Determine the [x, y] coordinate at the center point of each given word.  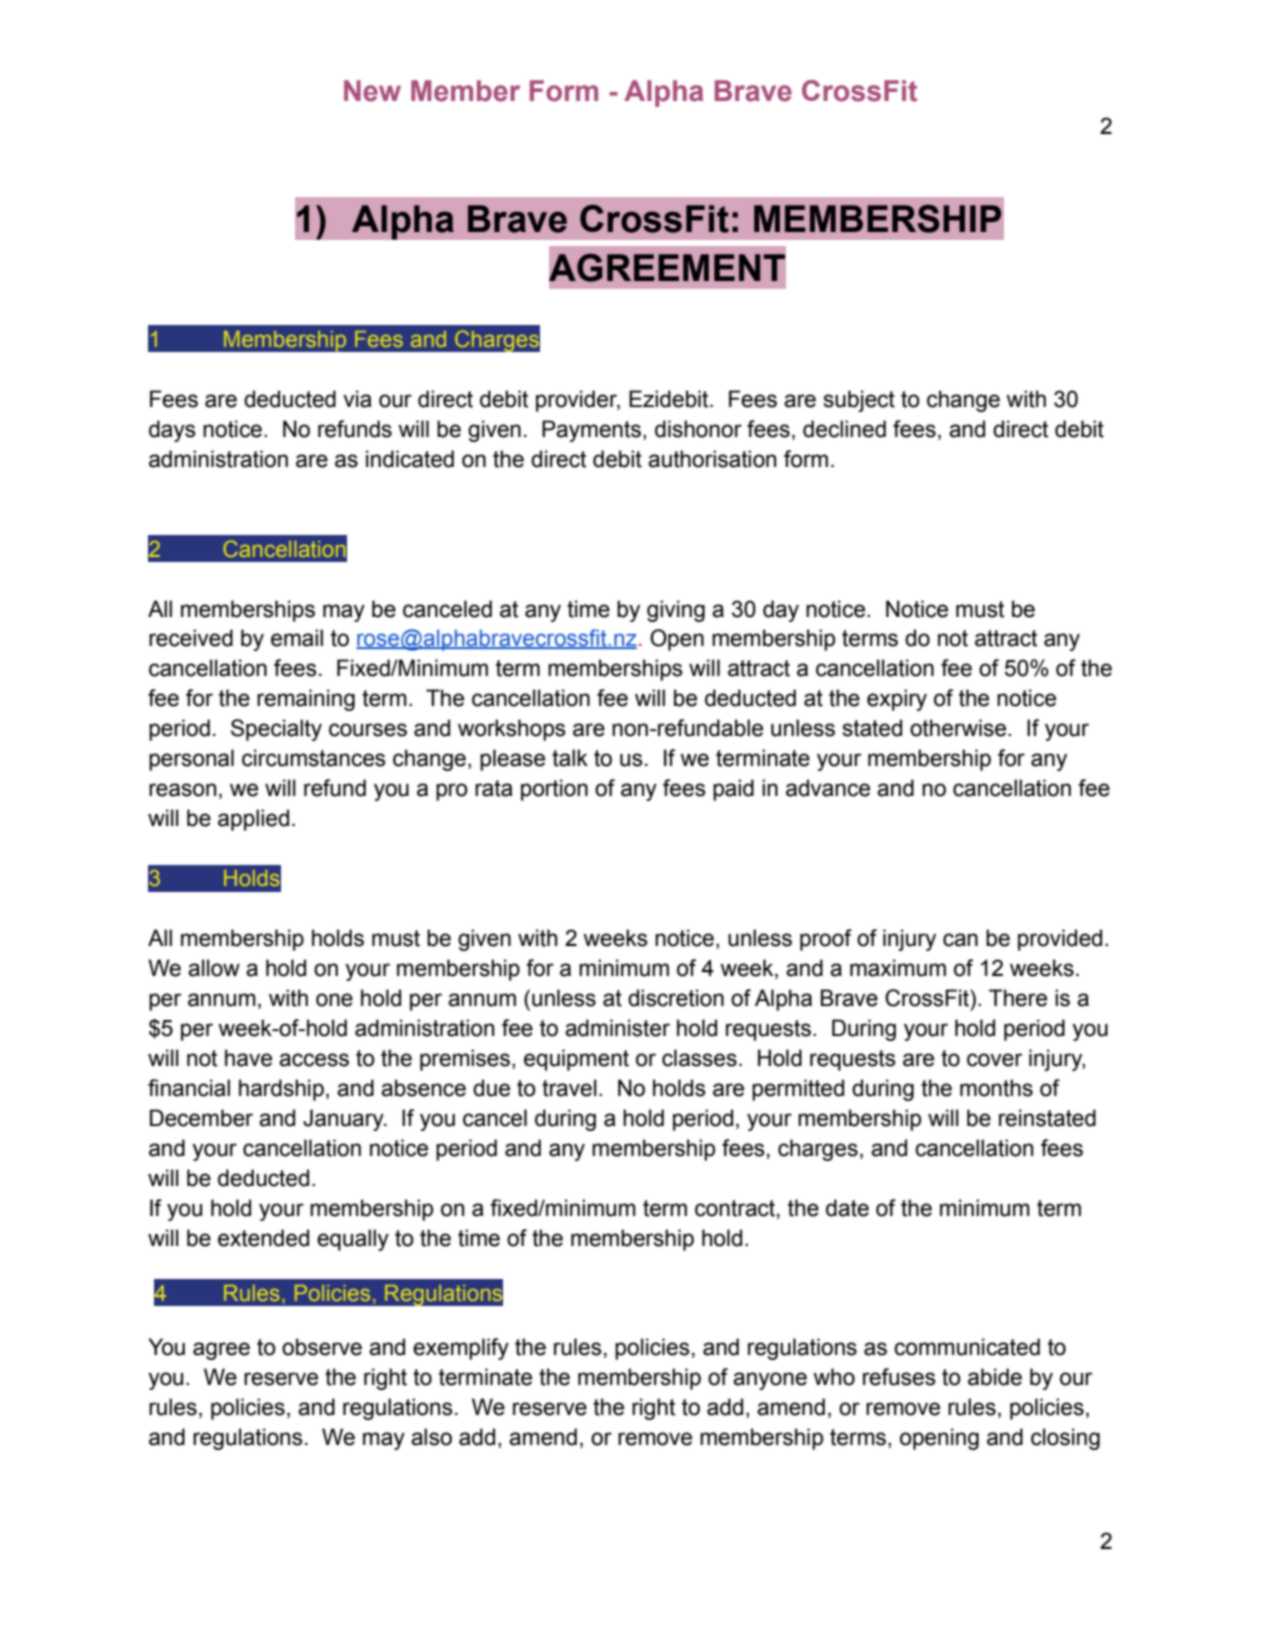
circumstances [314, 758]
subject [859, 401]
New [372, 91]
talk [570, 758]
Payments [591, 431]
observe [322, 1347]
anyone [770, 1381]
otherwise [959, 728]
